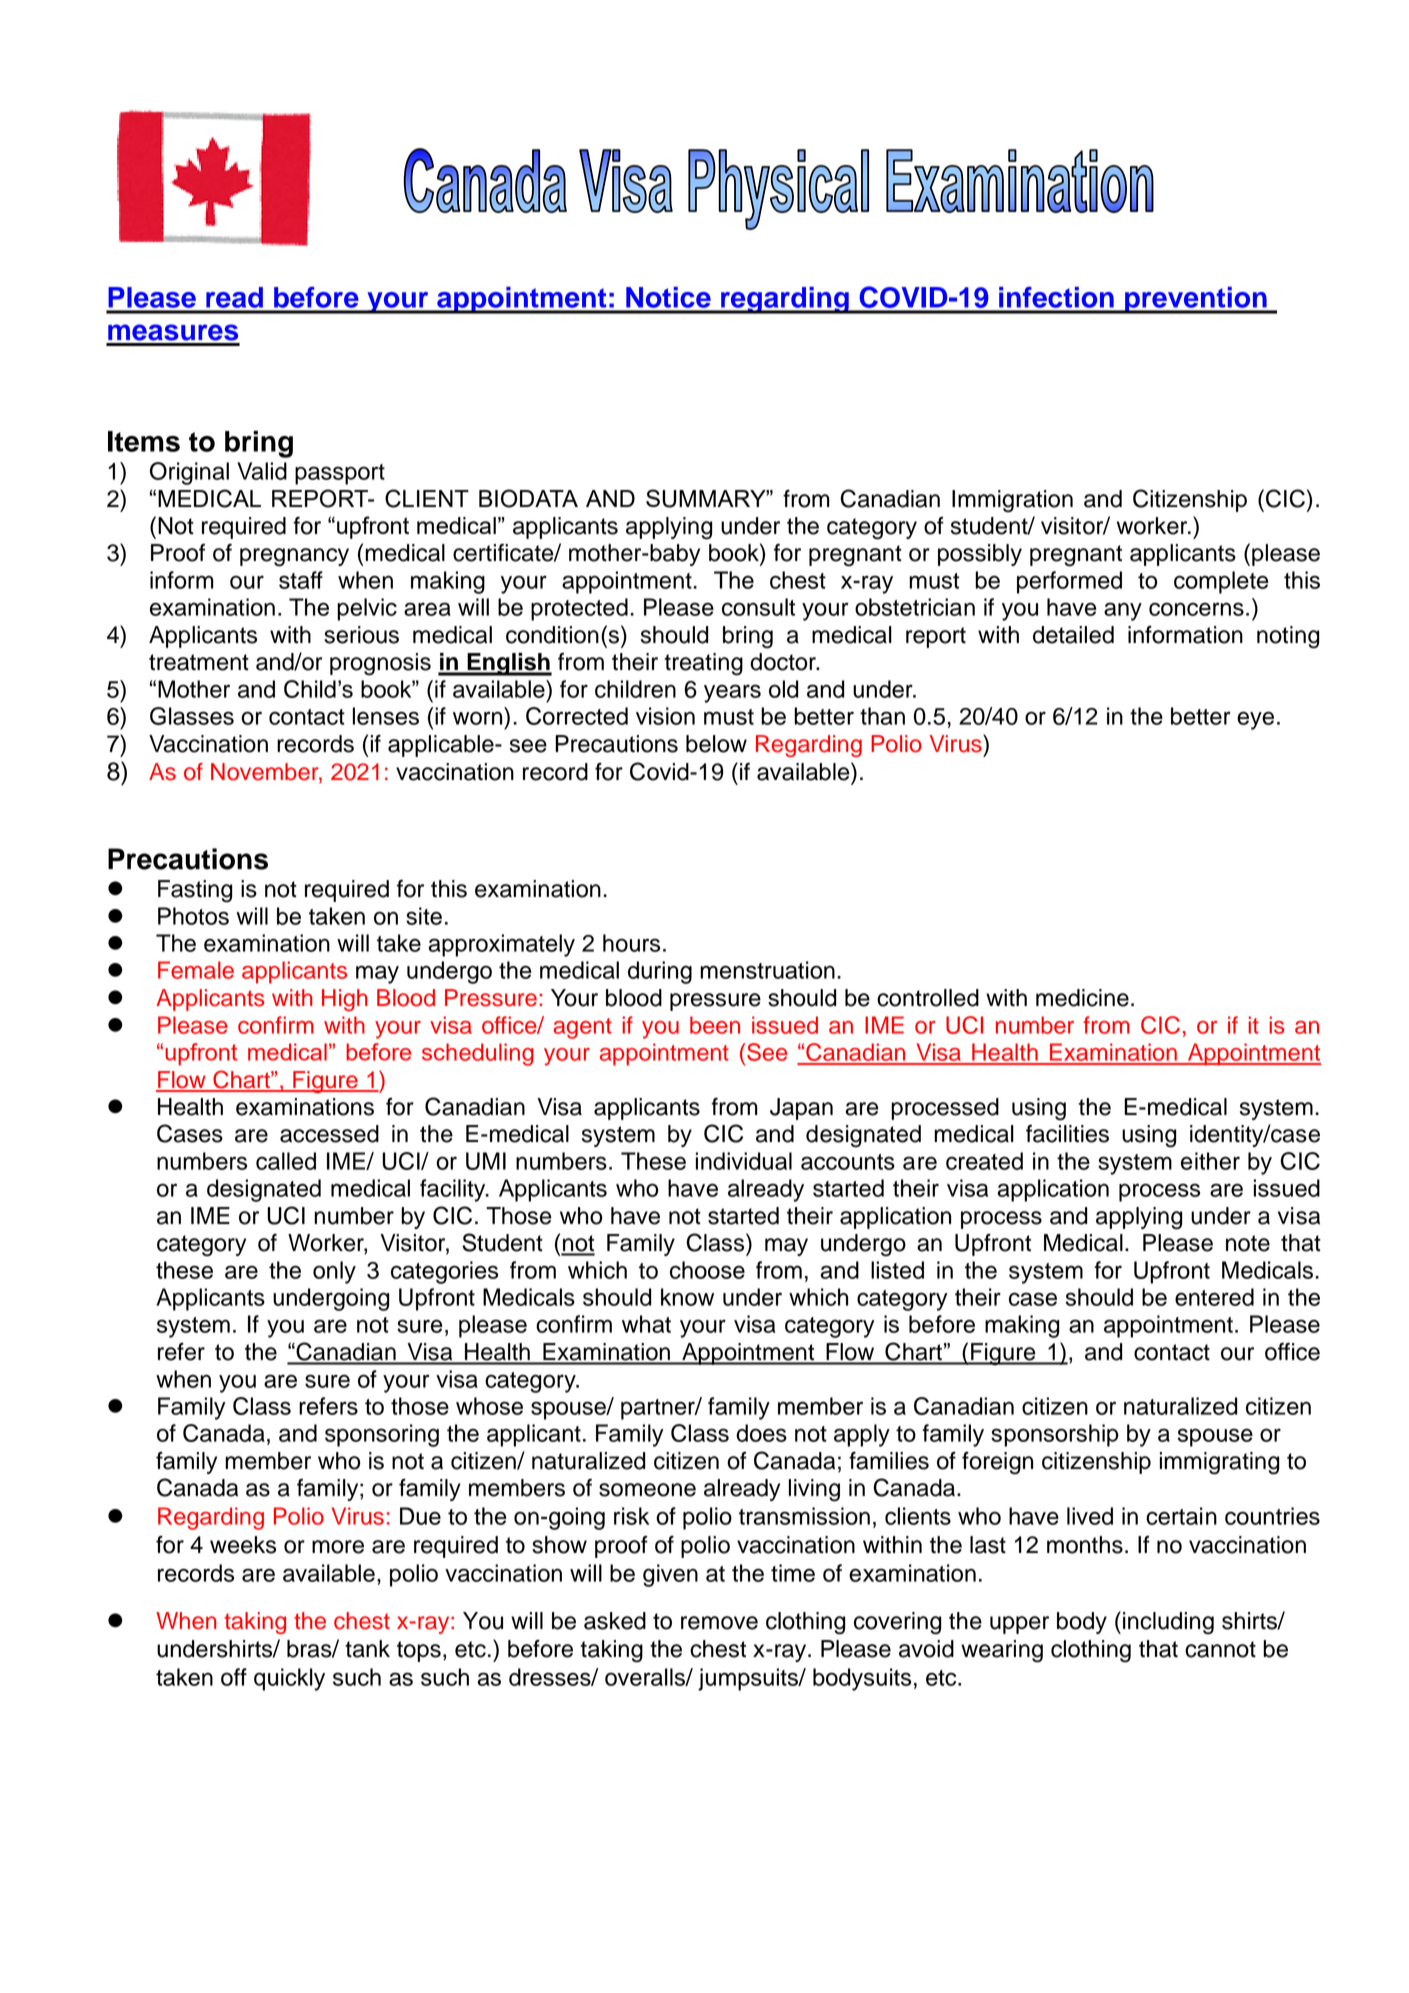 Image resolution: width=1409 pixels, height=1993 pixels. What do you see at coordinates (1196, 300) in the image?
I see `prevention` at bounding box center [1196, 300].
